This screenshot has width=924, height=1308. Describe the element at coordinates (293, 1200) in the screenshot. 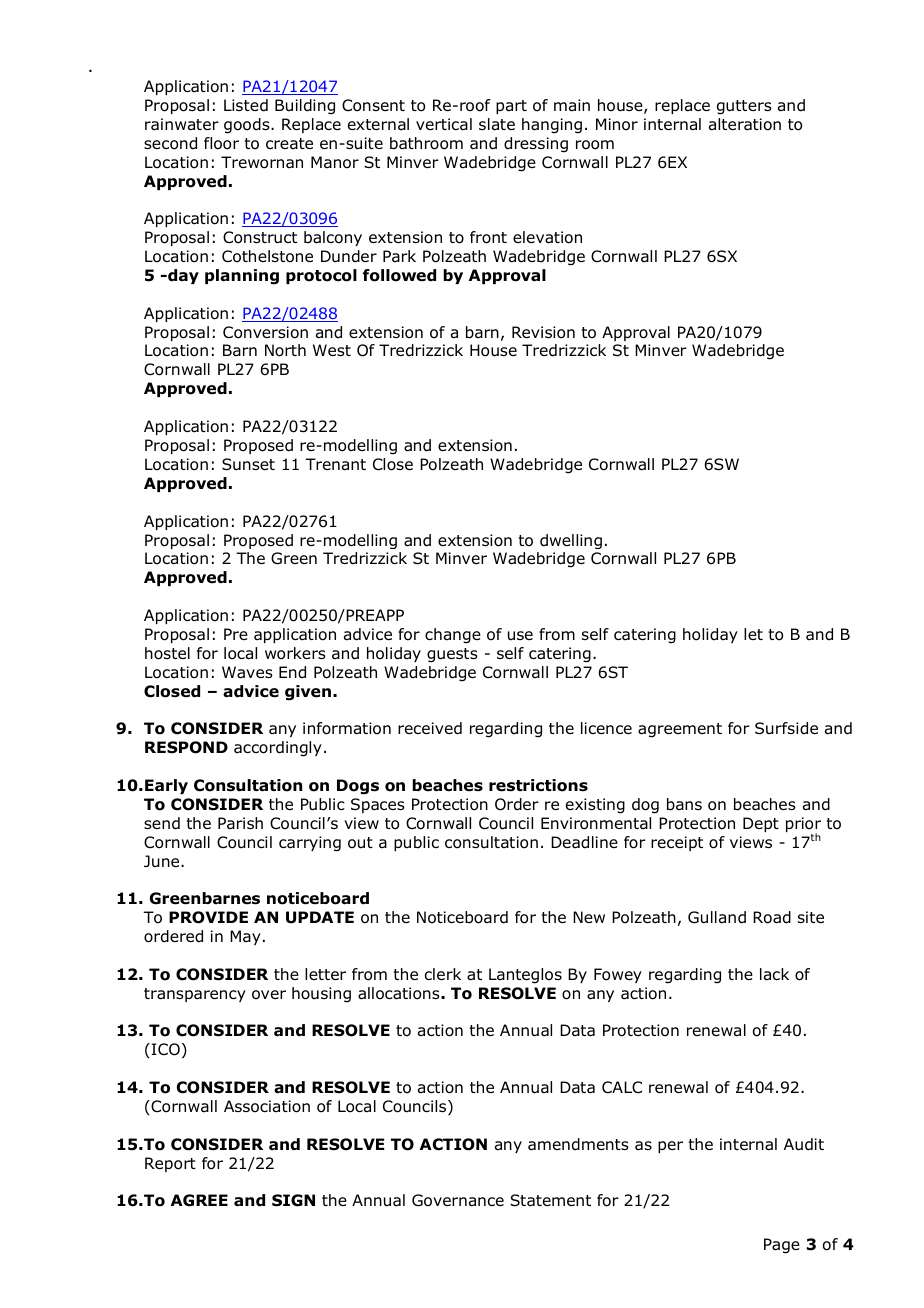

I see `SIGN` at that location.
